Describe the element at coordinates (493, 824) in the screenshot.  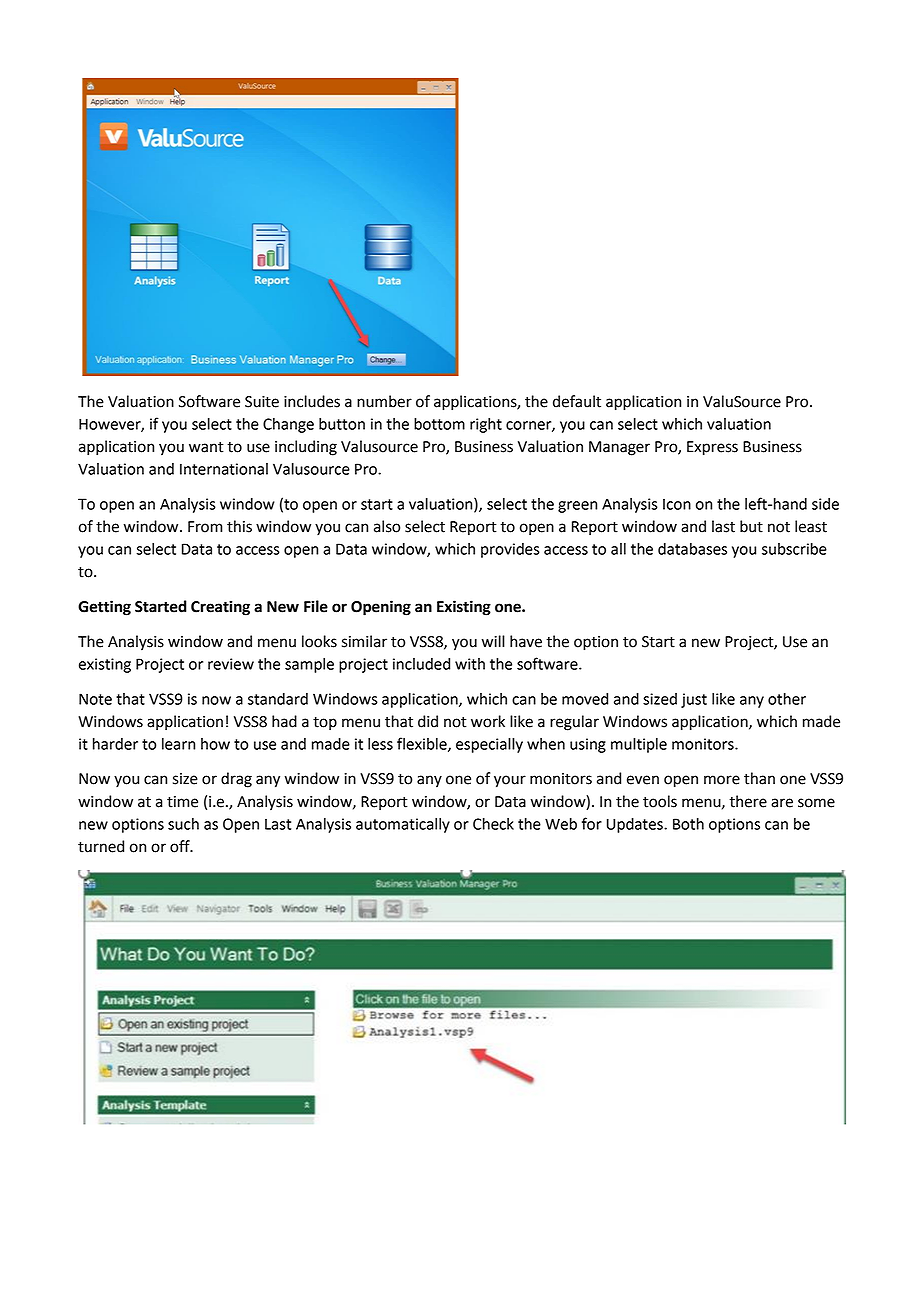
I see `Check` at that location.
